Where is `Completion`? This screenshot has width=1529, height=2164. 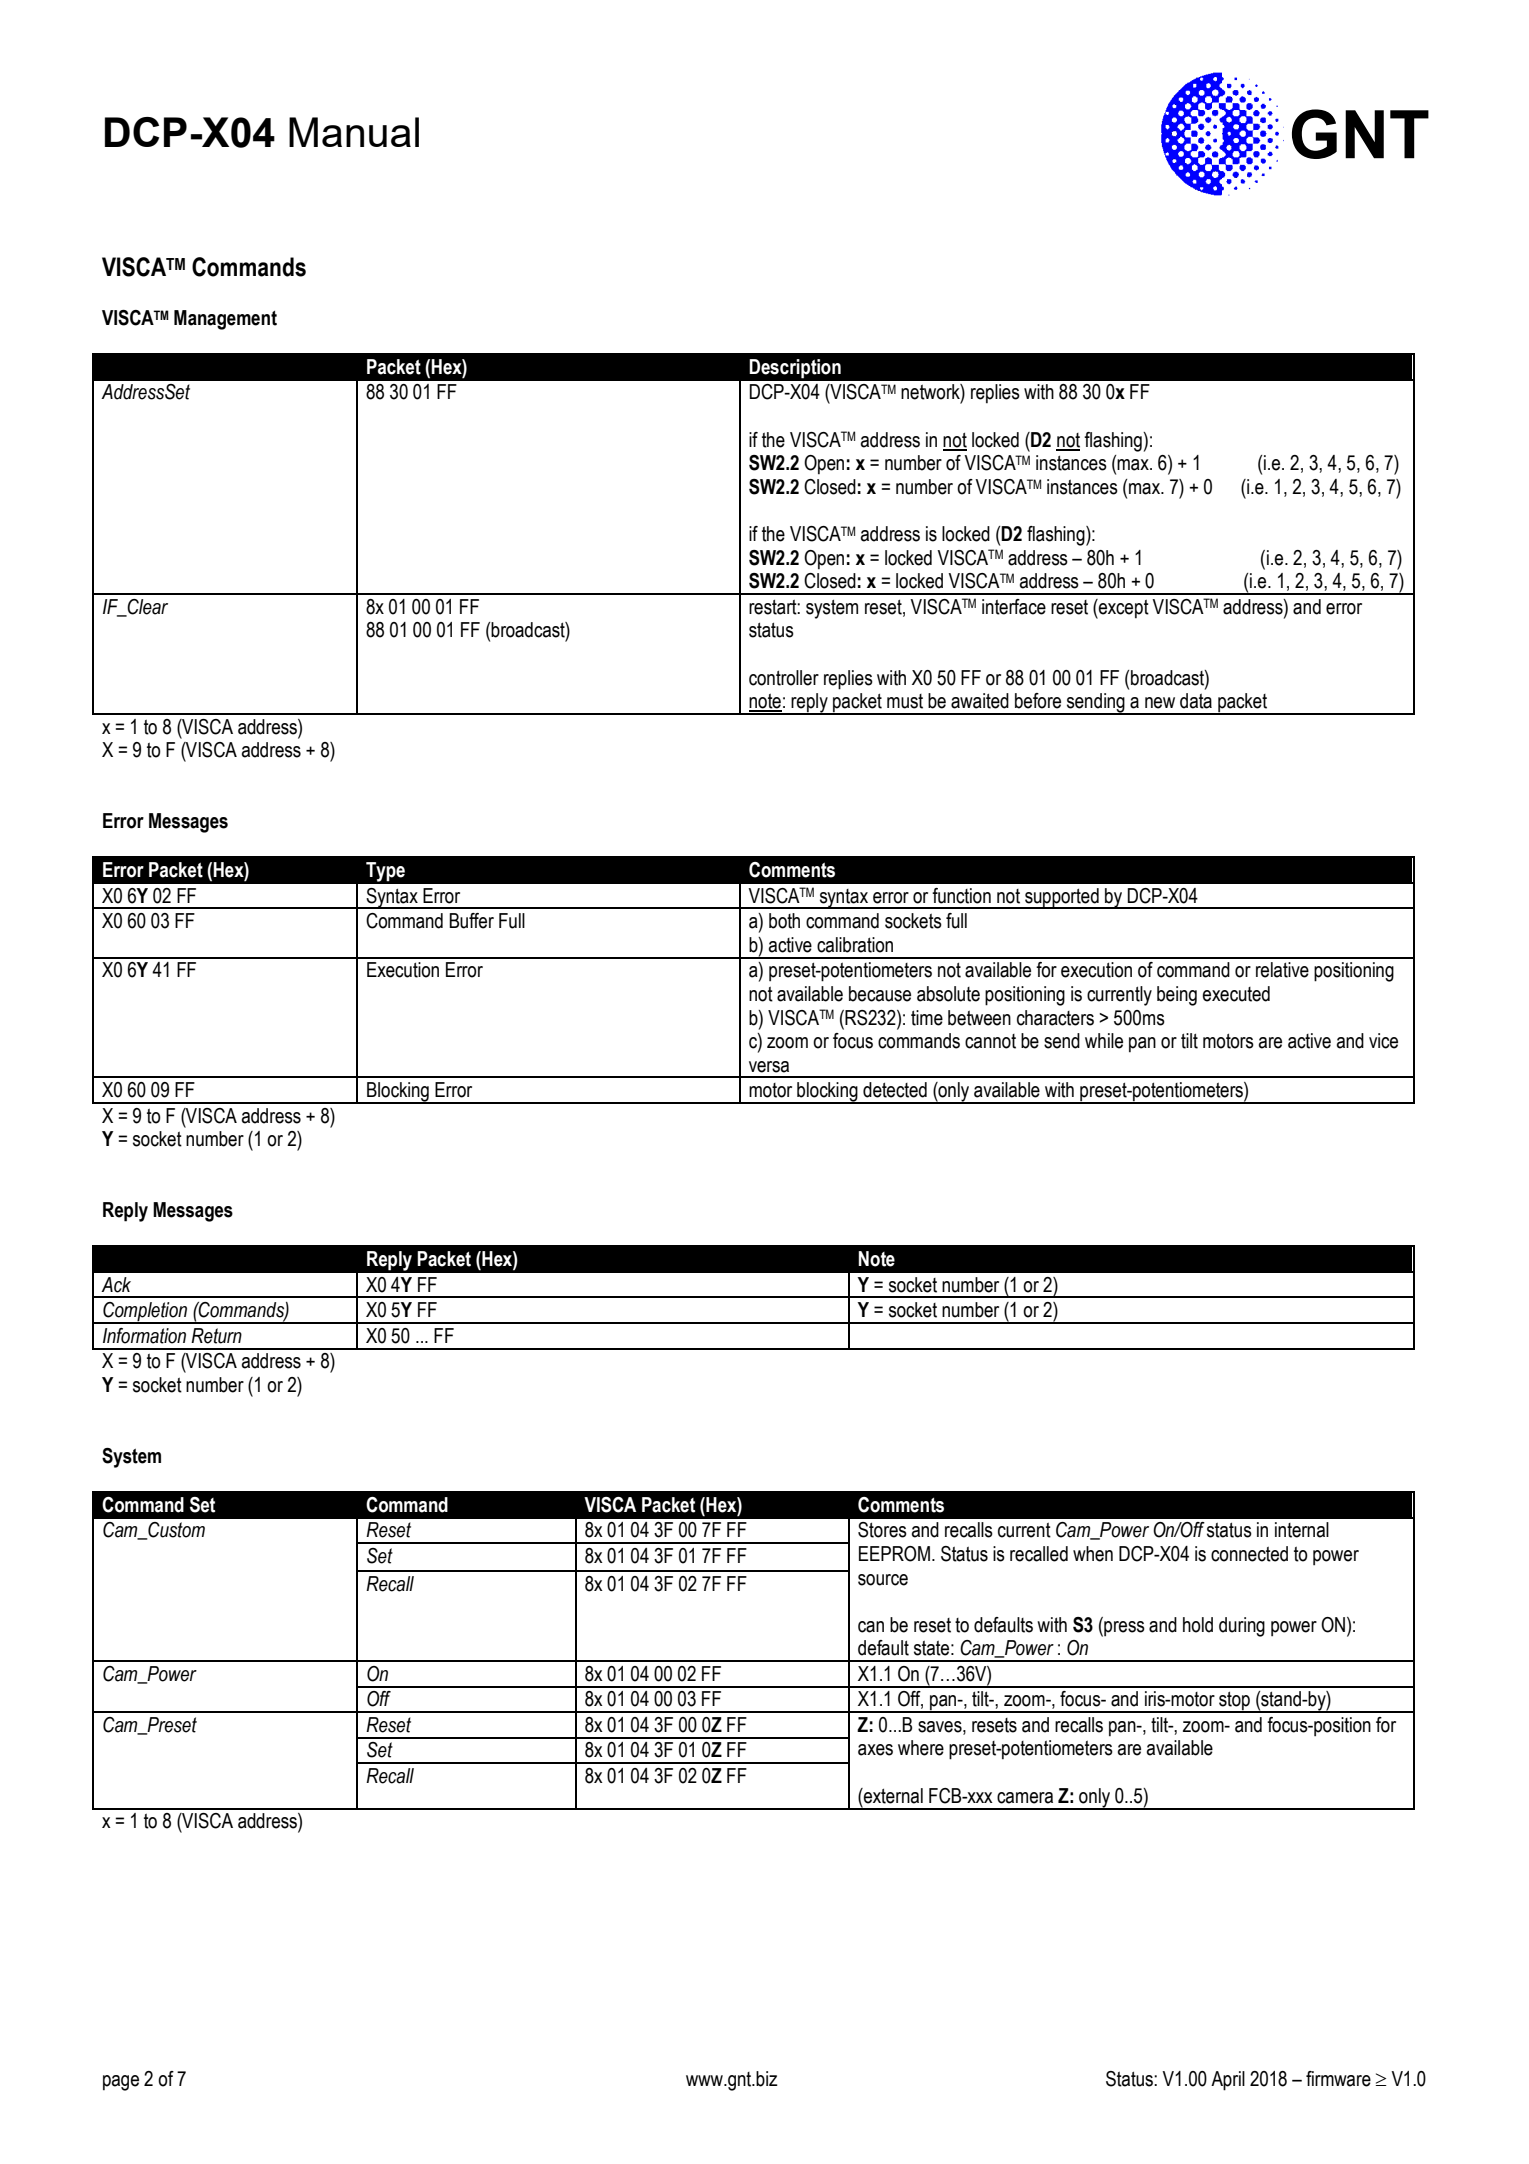 Completion is located at coordinates (145, 1313).
